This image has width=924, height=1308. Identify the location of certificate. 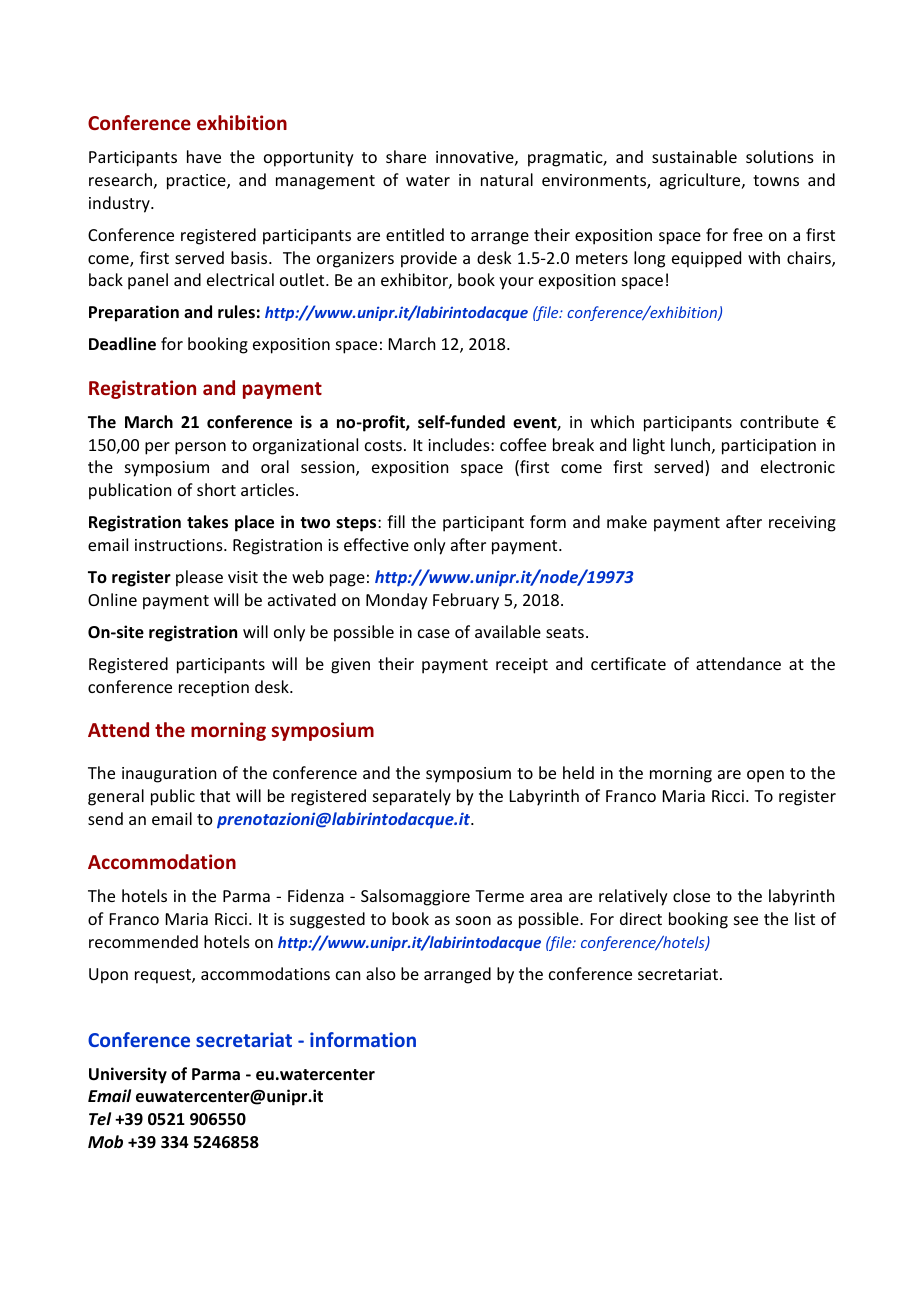
(628, 663).
